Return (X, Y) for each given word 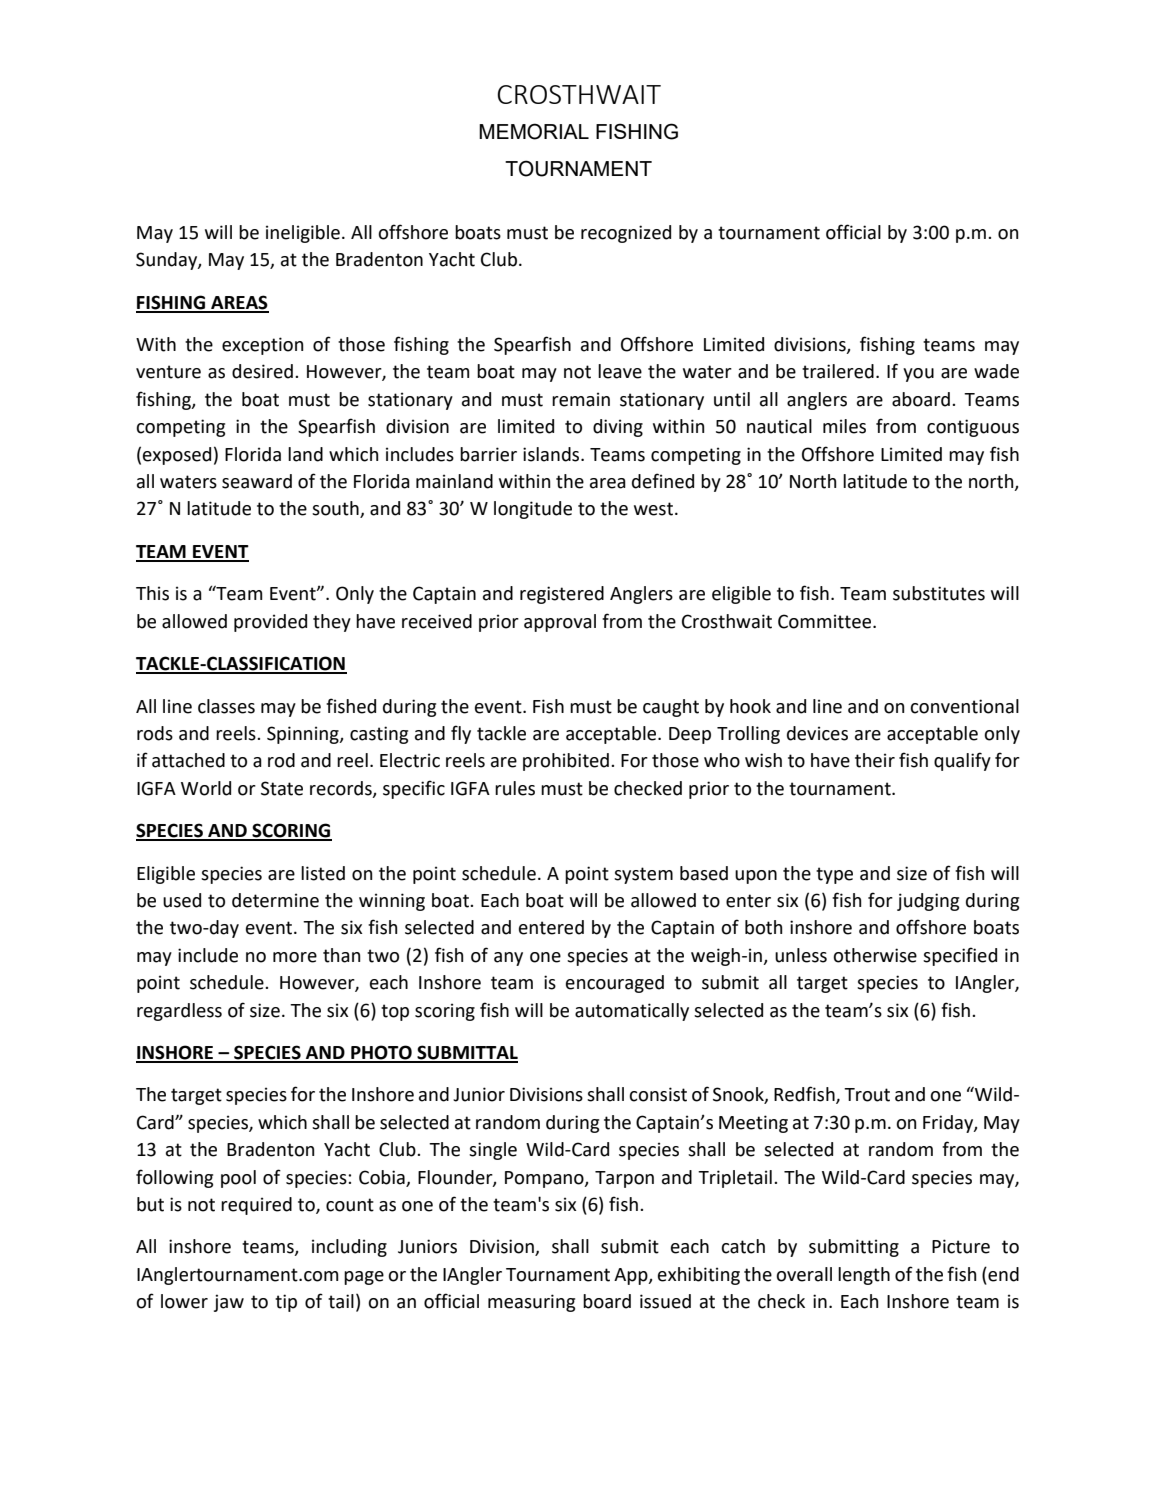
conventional (964, 706)
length (864, 1276)
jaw (229, 1303)
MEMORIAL (534, 131)
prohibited (566, 762)
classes (226, 706)
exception (262, 346)
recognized (626, 234)
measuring (531, 1303)
